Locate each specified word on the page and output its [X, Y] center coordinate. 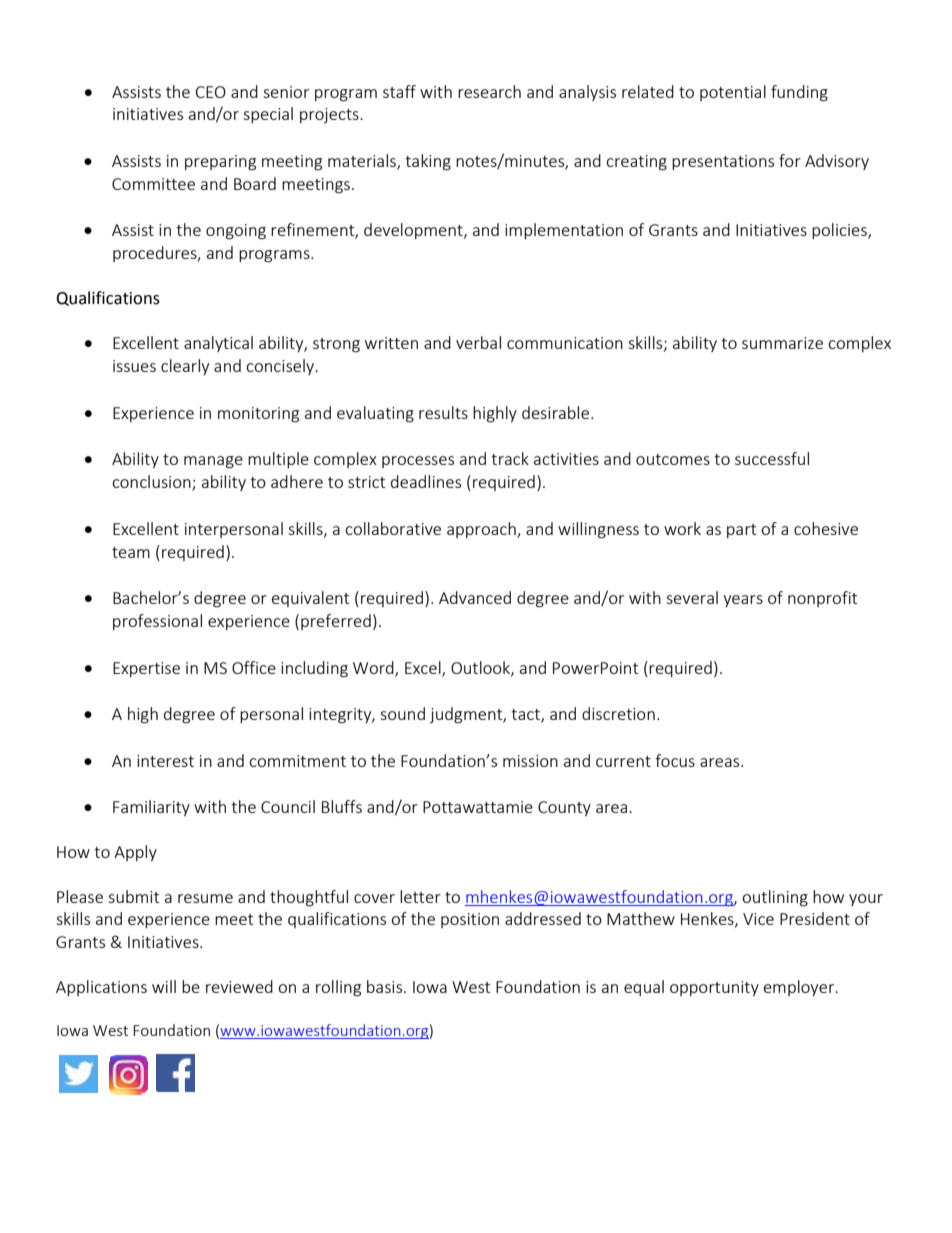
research [489, 91]
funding [799, 93]
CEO [211, 92]
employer [800, 988]
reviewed [239, 986]
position [470, 920]
